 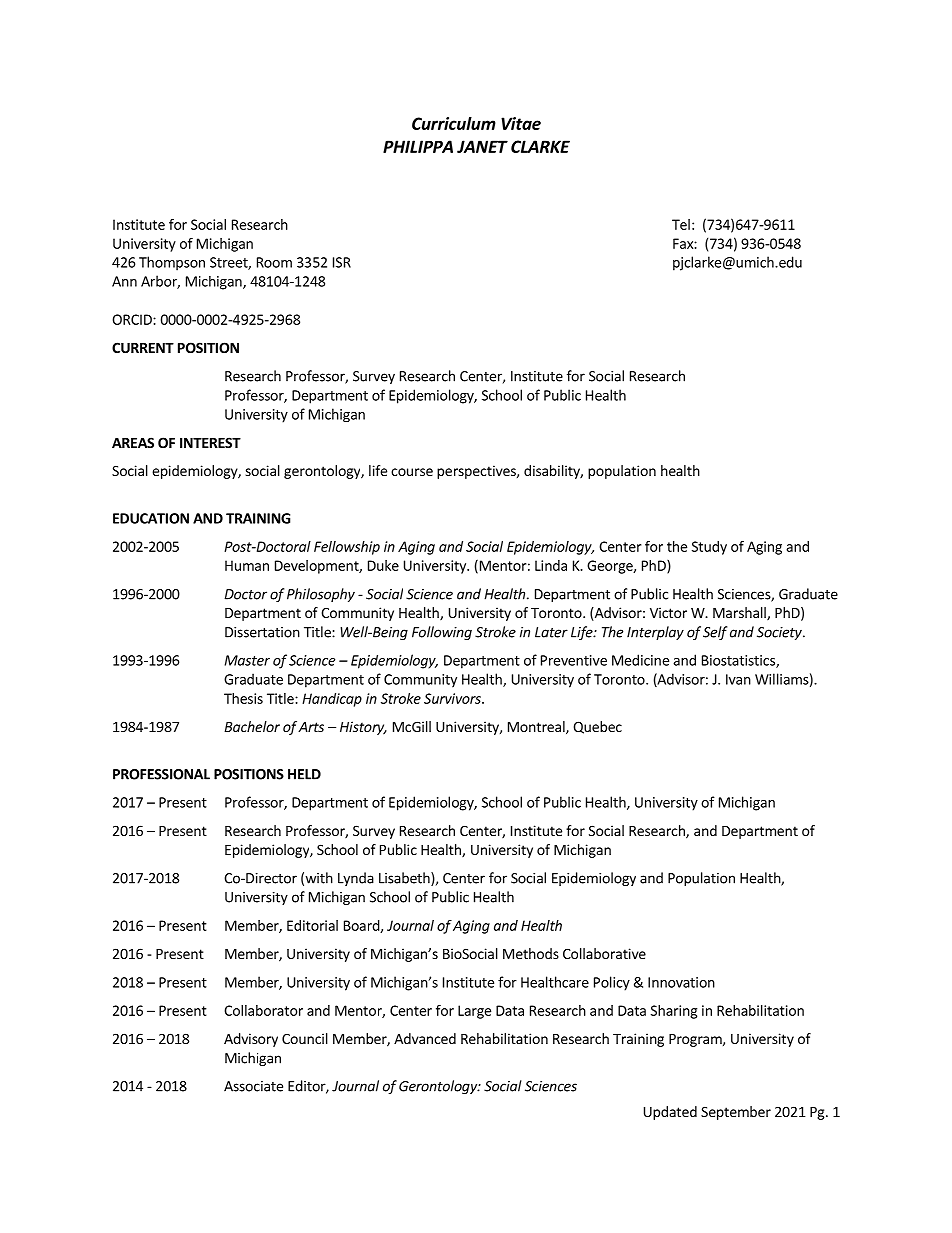 I want to click on Tel, so click(x=681, y=224).
